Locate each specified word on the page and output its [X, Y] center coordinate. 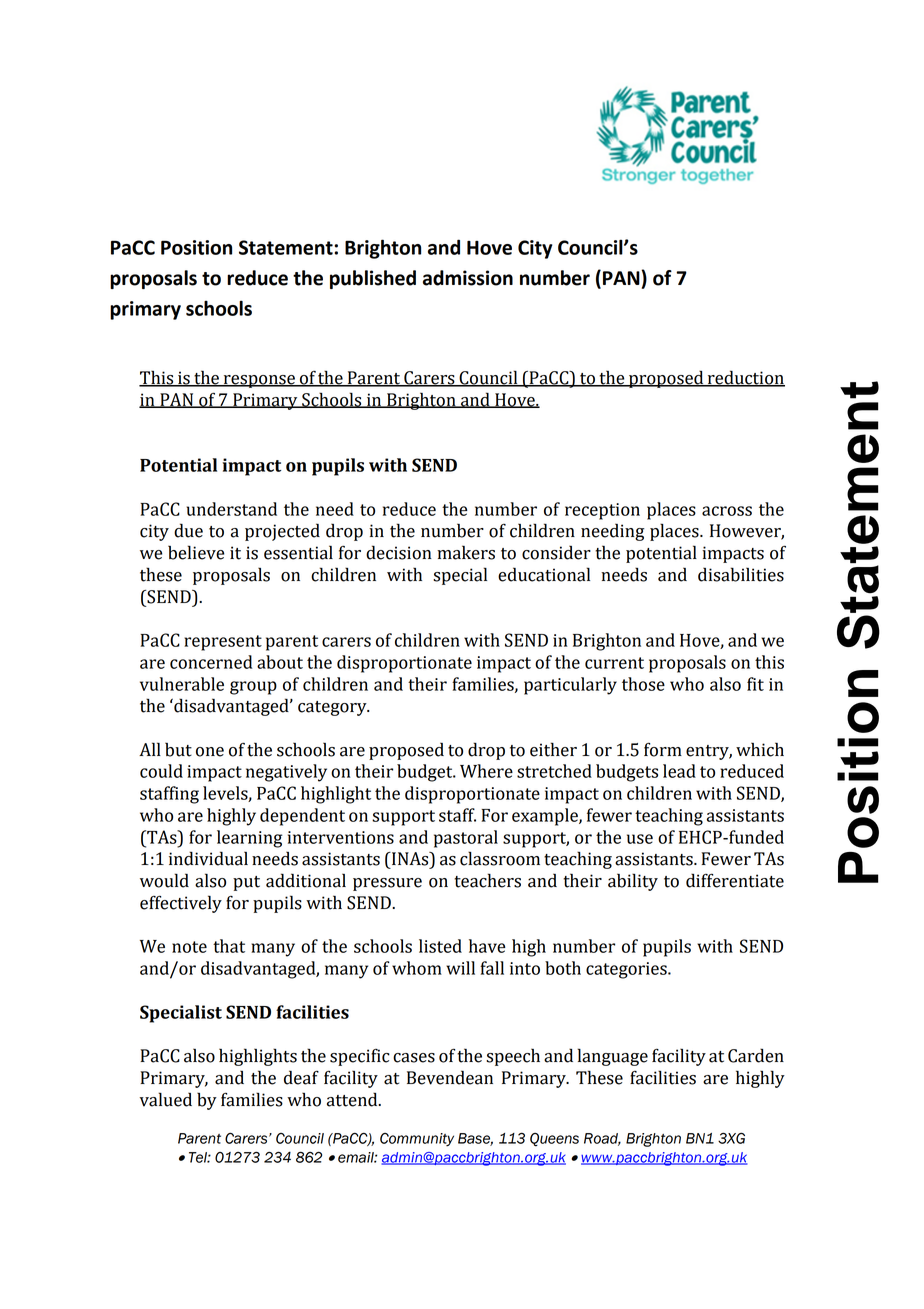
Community [417, 1139]
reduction [745, 378]
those [643, 684]
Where [486, 771]
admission [468, 278]
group [253, 688]
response [259, 381]
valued [166, 1099]
